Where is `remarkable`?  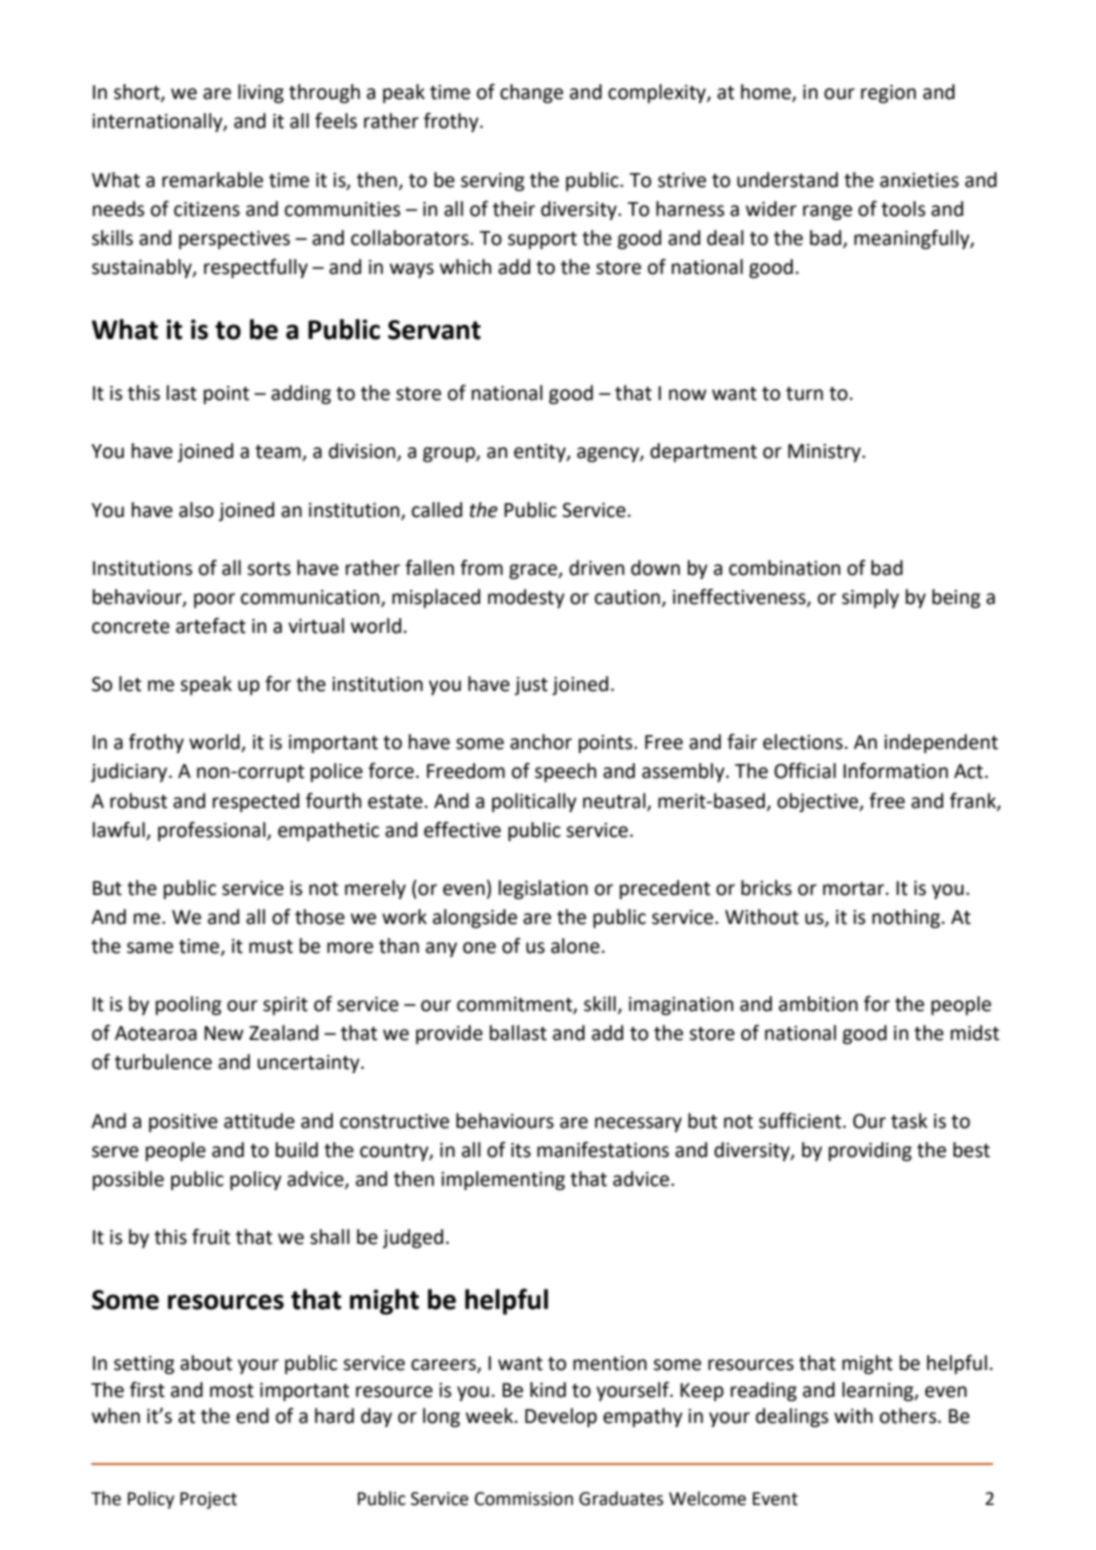
remarkable is located at coordinates (212, 180).
